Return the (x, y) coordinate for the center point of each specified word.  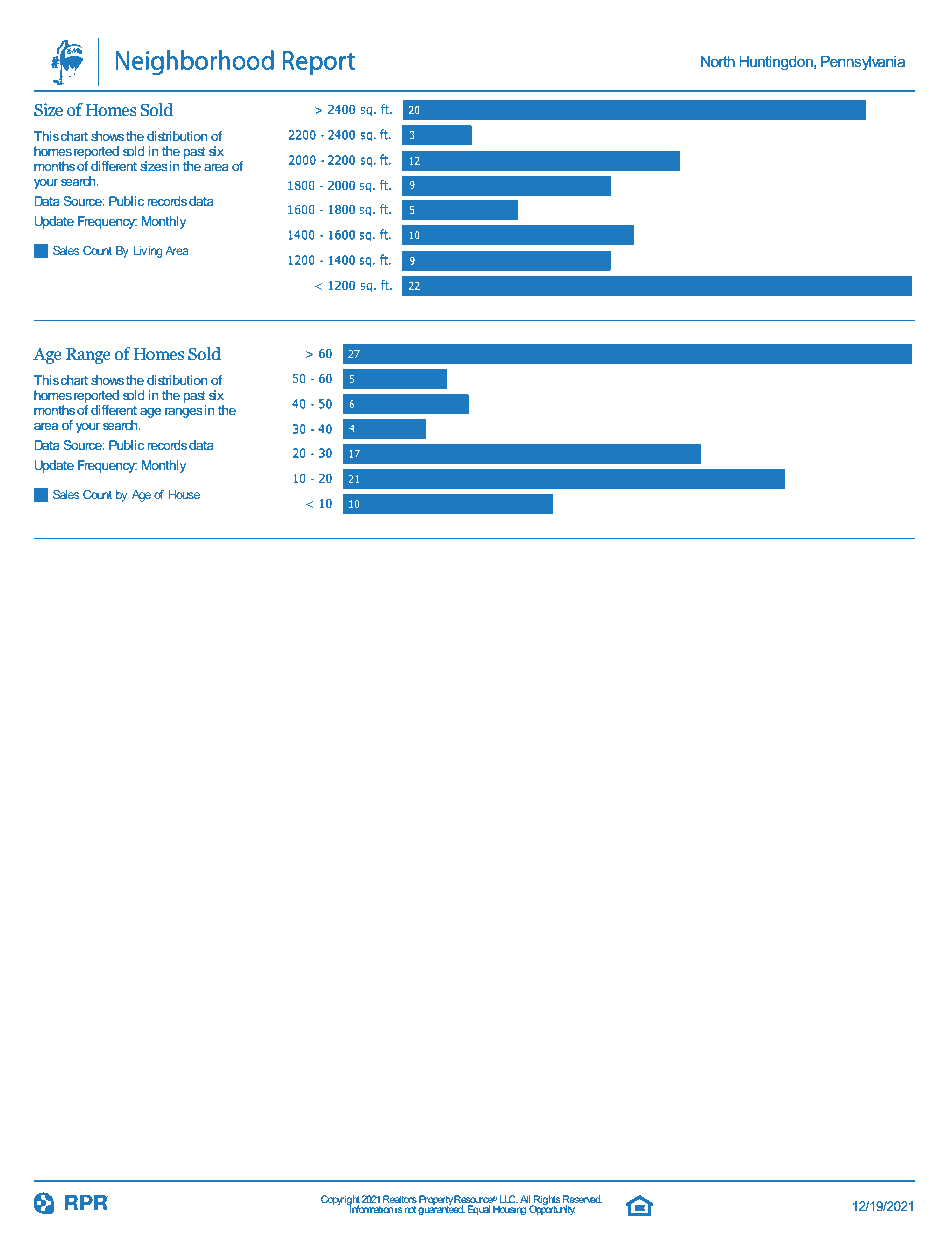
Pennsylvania (863, 63)
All (526, 1200)
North (718, 61)
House (184, 494)
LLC (508, 1200)
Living (148, 252)
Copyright (341, 1201)
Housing (509, 1210)
